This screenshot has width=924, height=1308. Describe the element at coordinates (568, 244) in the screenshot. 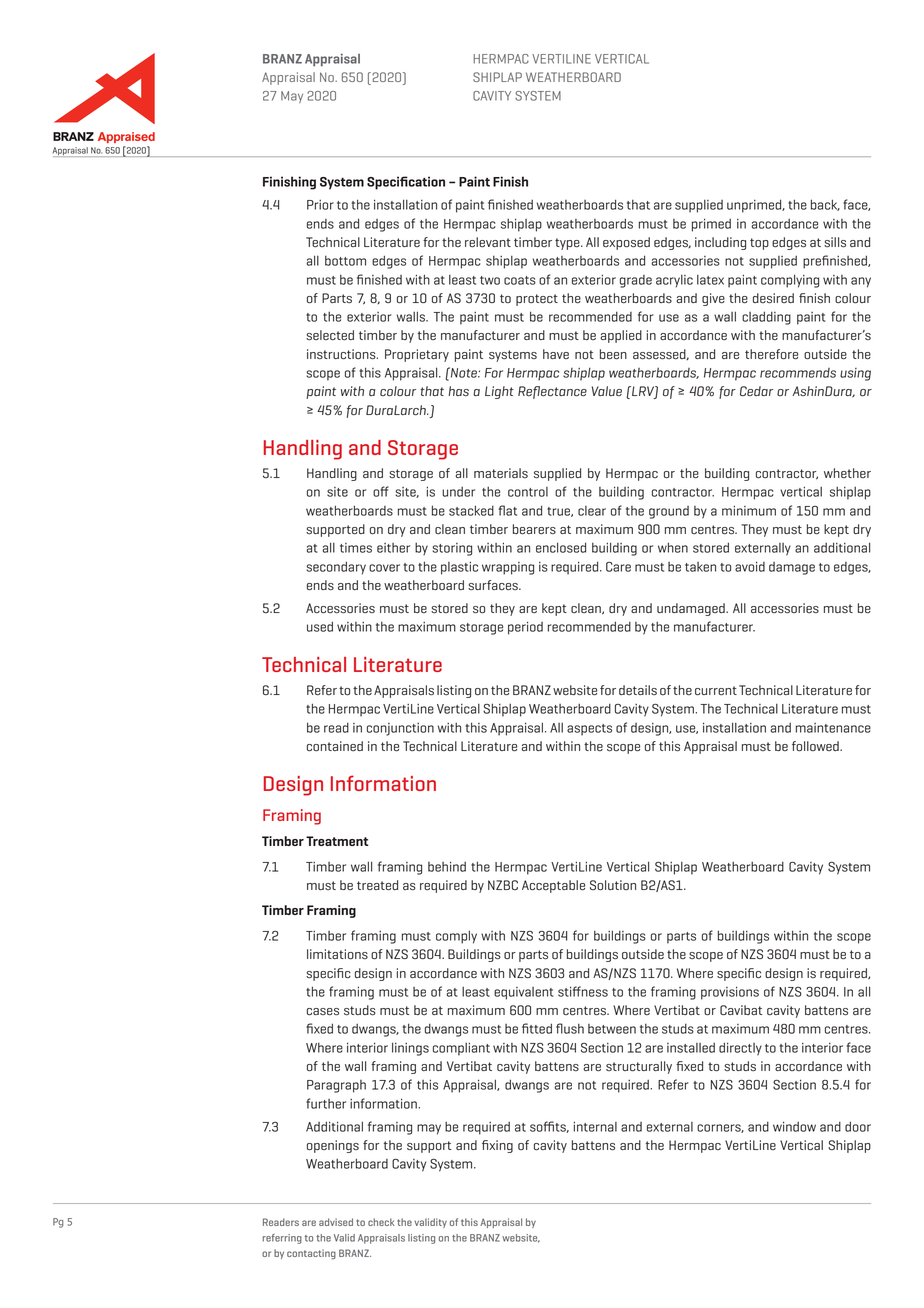

I see `type` at that location.
